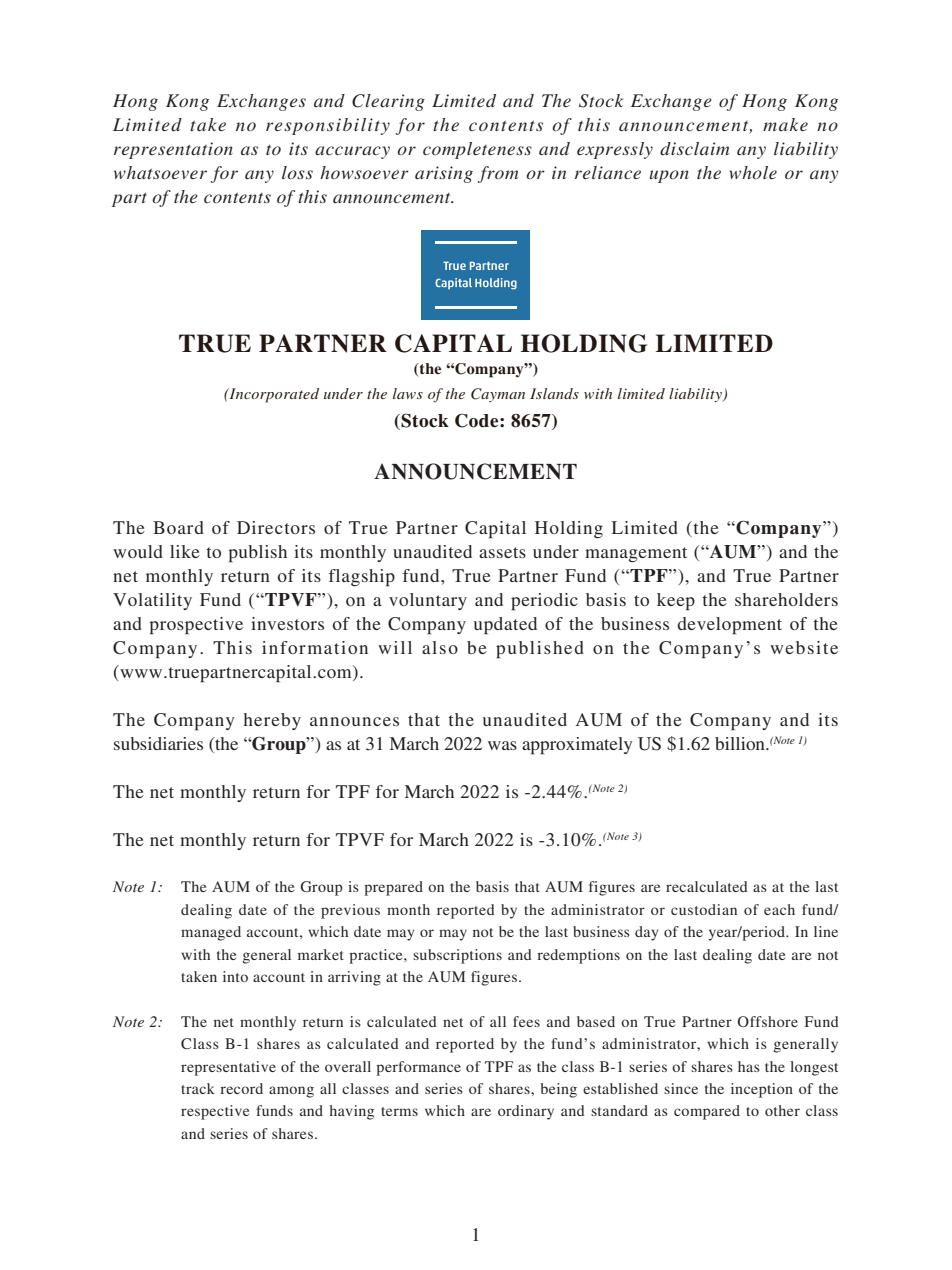 The image size is (952, 1270). I want to click on Islands, so click(554, 393).
